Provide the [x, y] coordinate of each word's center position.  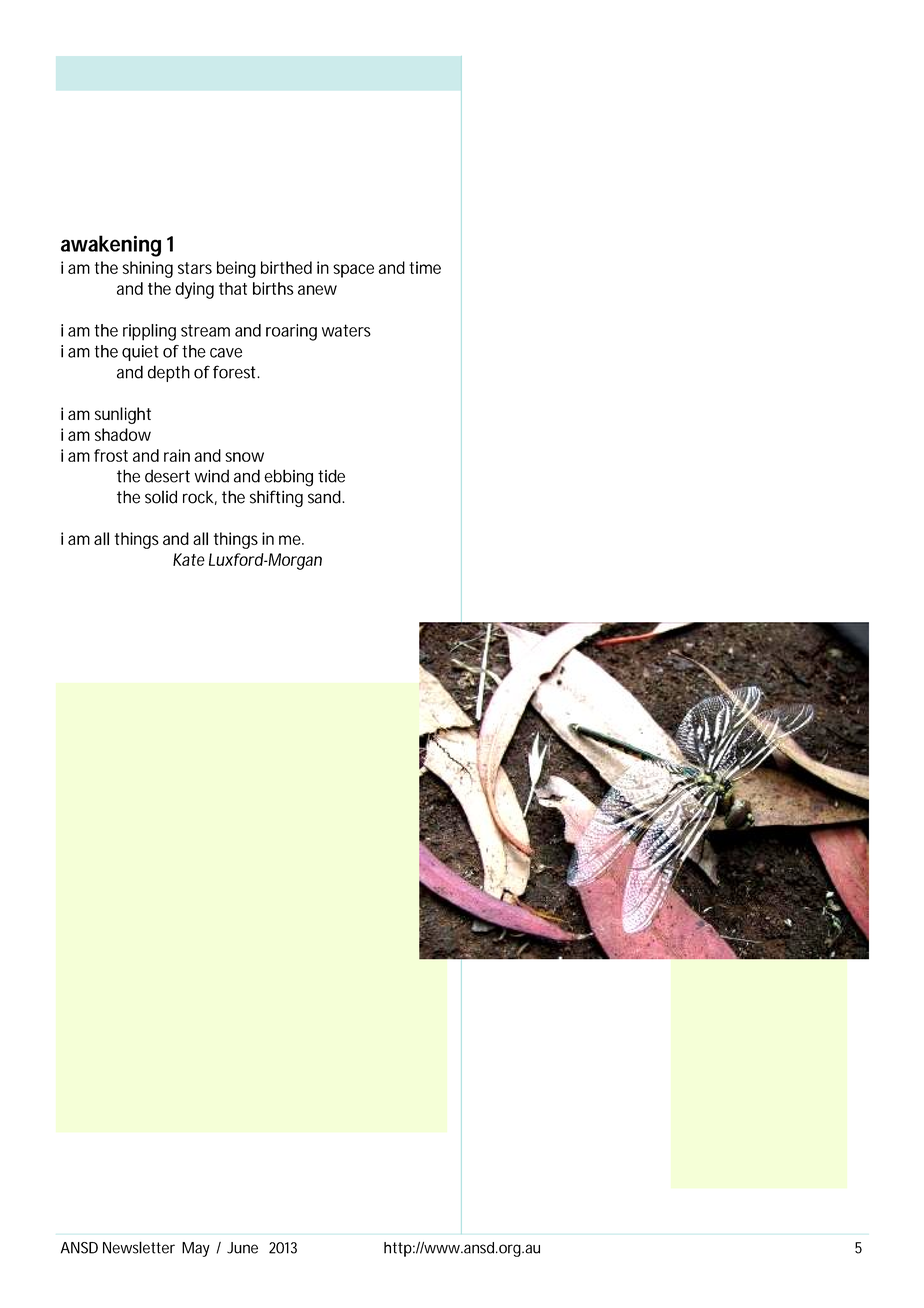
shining [147, 269]
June [242, 1248]
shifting [276, 498]
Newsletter [139, 1247]
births [273, 288]
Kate [189, 559]
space [353, 271]
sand [326, 497]
